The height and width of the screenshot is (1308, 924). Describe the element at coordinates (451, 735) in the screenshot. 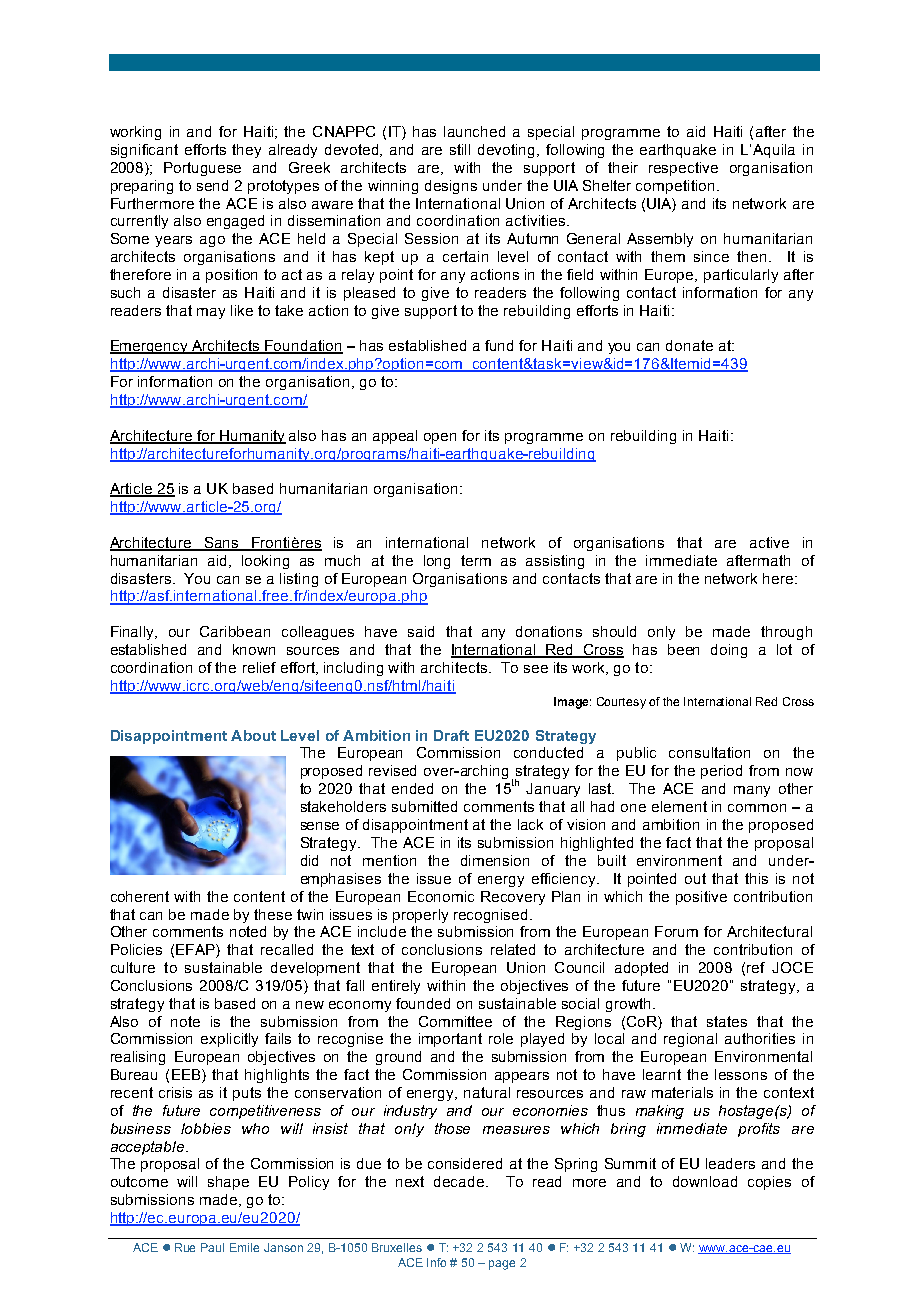

I see `Draft` at that location.
